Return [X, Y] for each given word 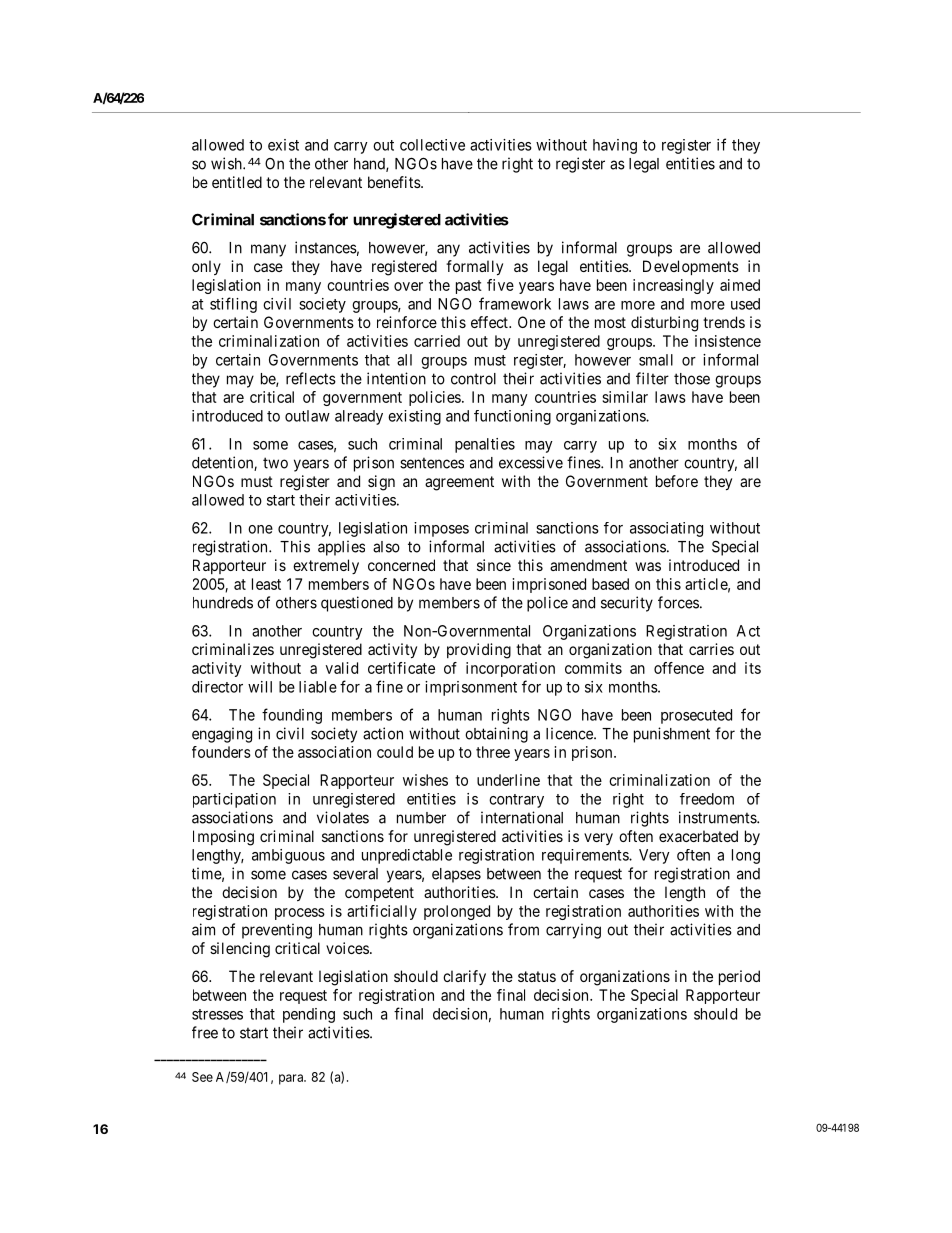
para [292, 1079]
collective [432, 145]
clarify [464, 977]
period [739, 977]
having [615, 146]
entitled [237, 182]
